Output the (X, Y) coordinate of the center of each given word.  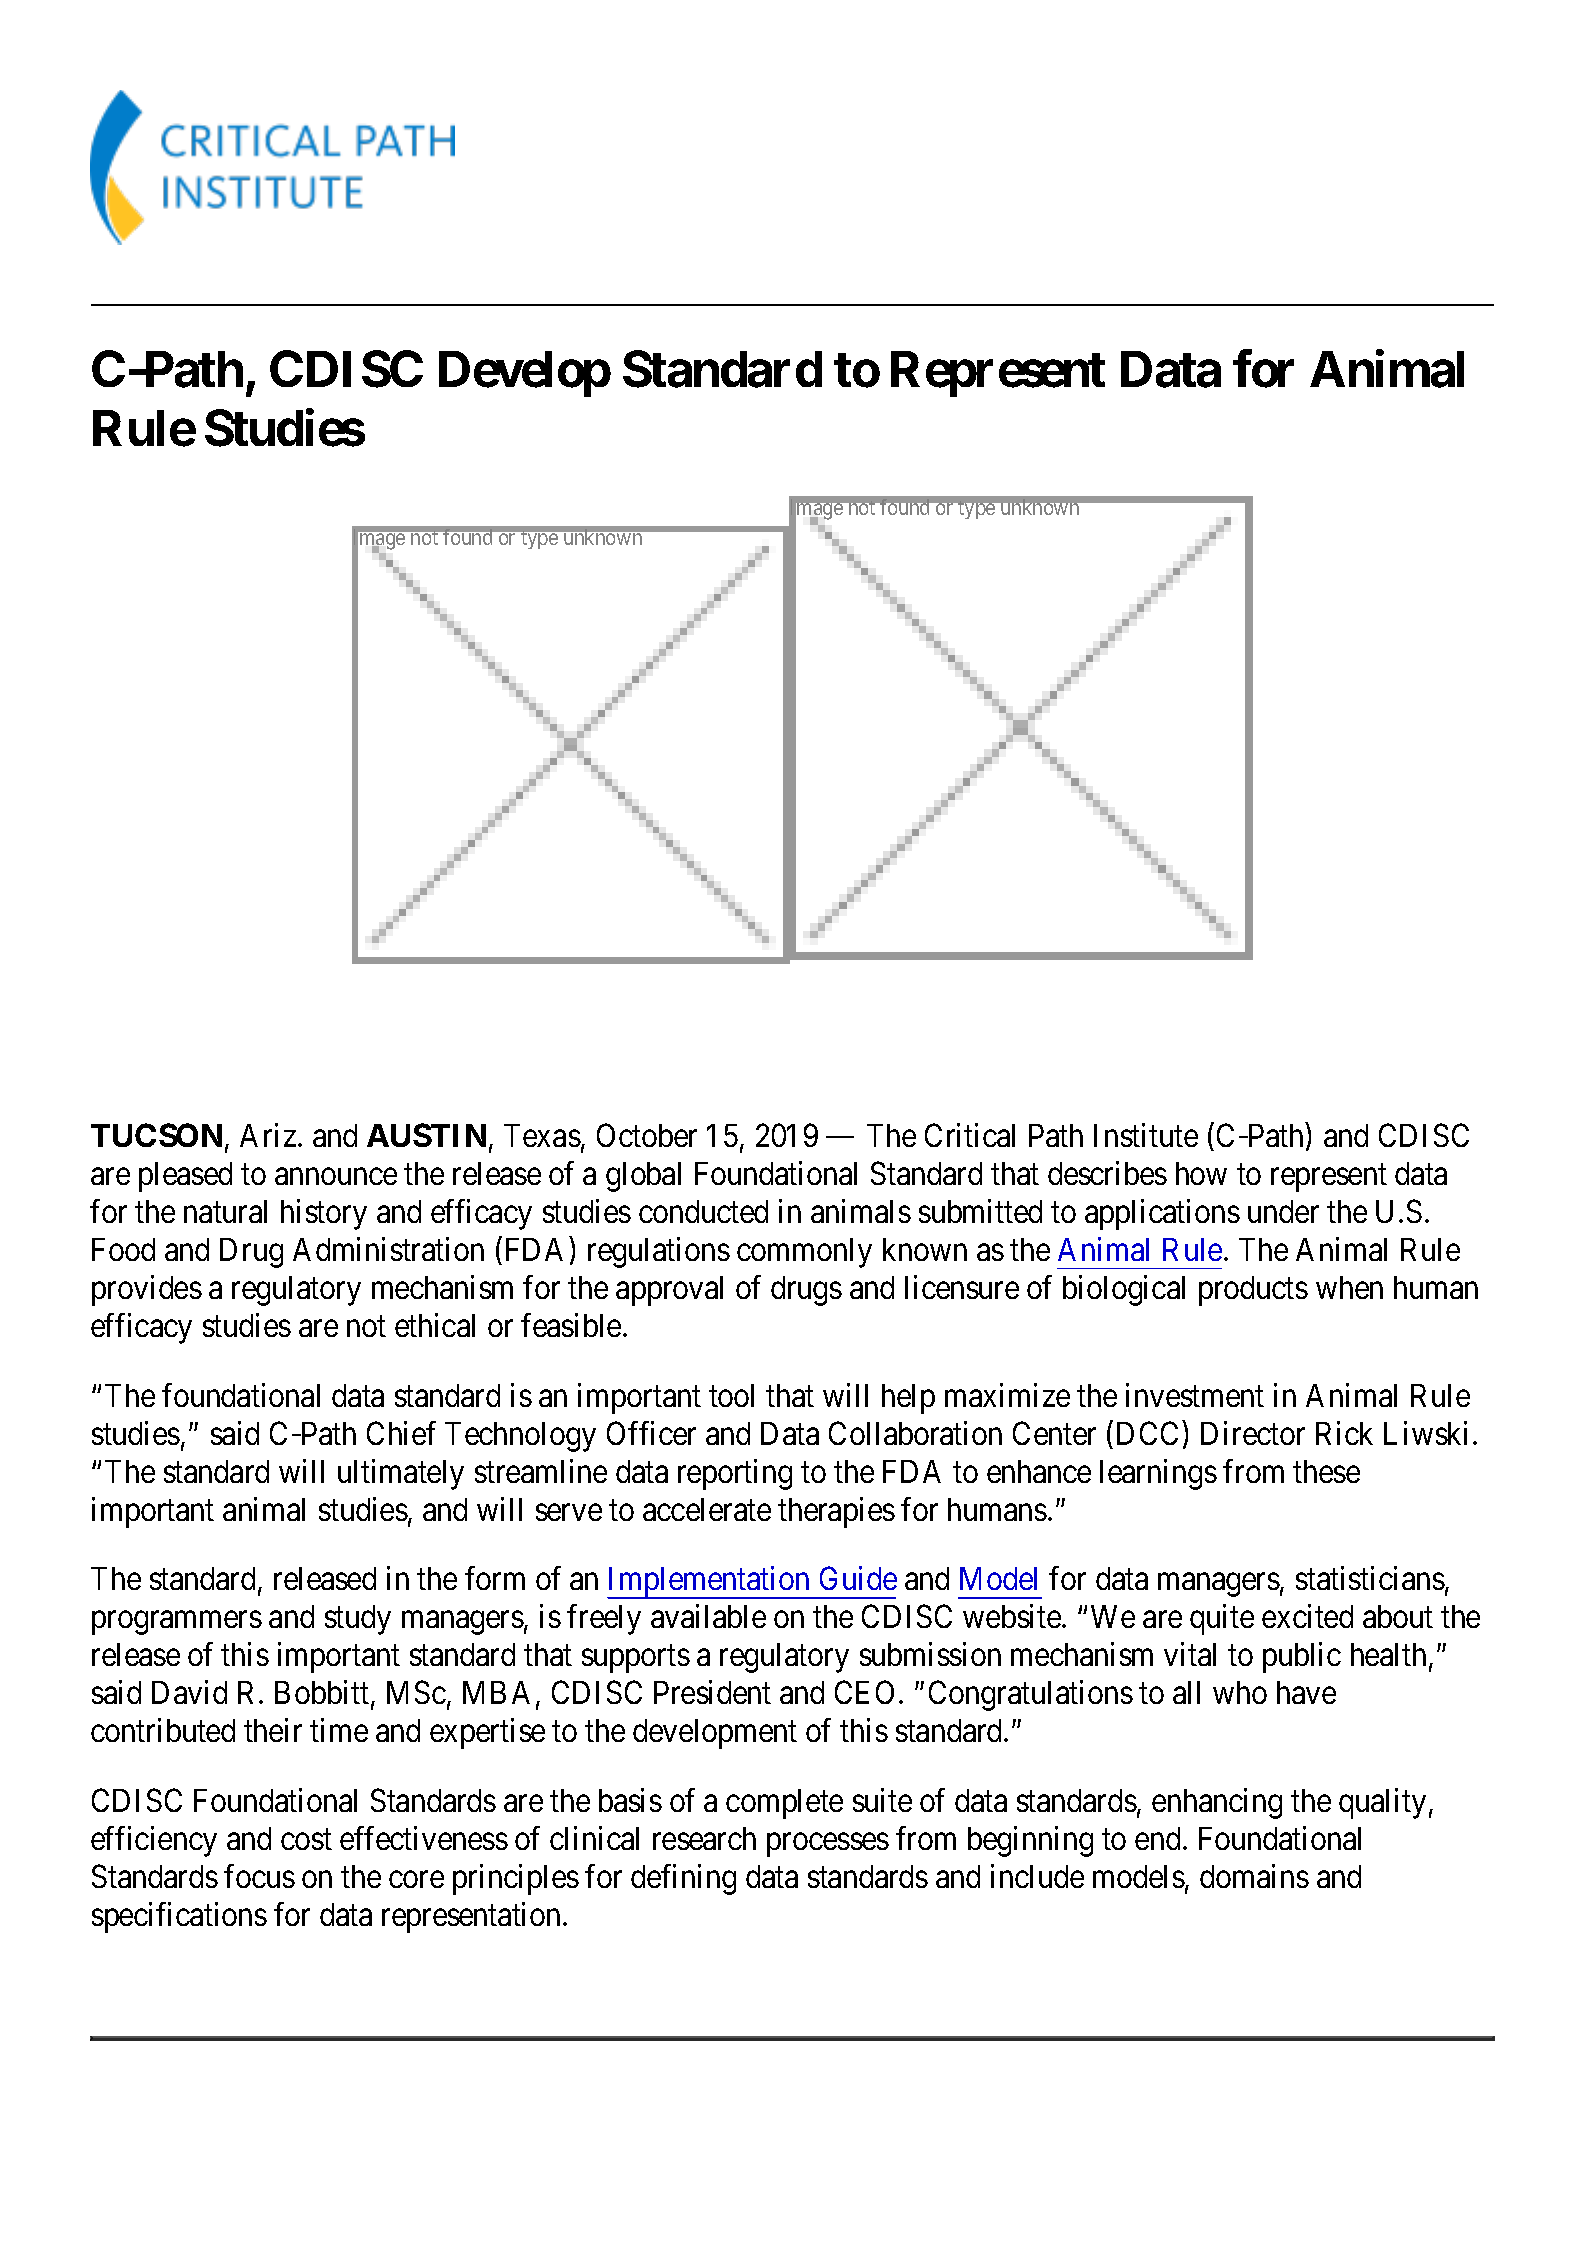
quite (1222, 1620)
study (358, 1620)
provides (147, 1290)
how (1201, 1173)
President (712, 1692)
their (273, 1730)
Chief (401, 1433)
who (1240, 1692)
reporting (735, 1474)
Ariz (268, 1135)
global (643, 1177)
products (1253, 1291)
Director (1253, 1433)
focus (259, 1876)
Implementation (709, 1583)
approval (669, 1291)
